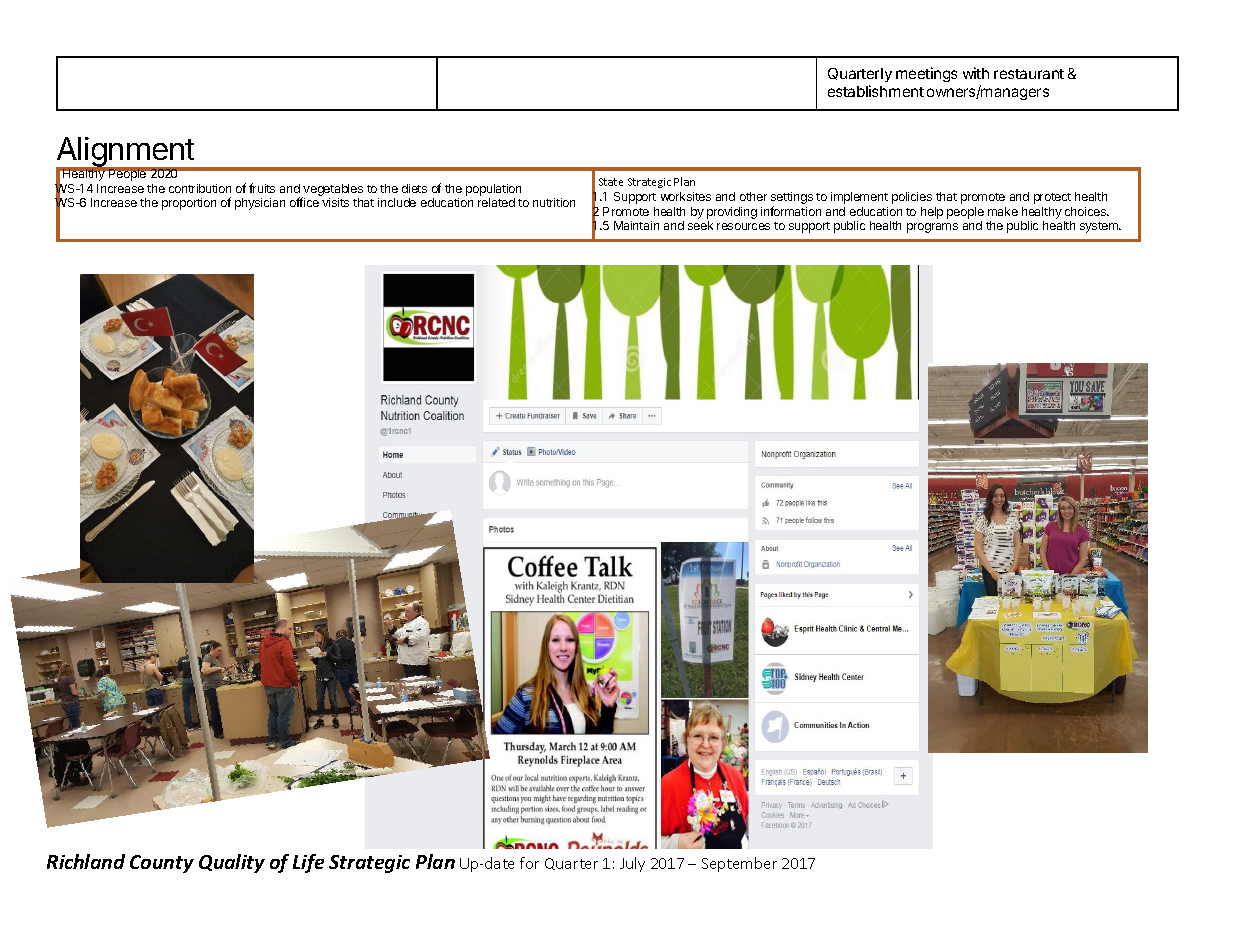  What do you see at coordinates (739, 864) in the screenshot?
I see `September` at bounding box center [739, 864].
